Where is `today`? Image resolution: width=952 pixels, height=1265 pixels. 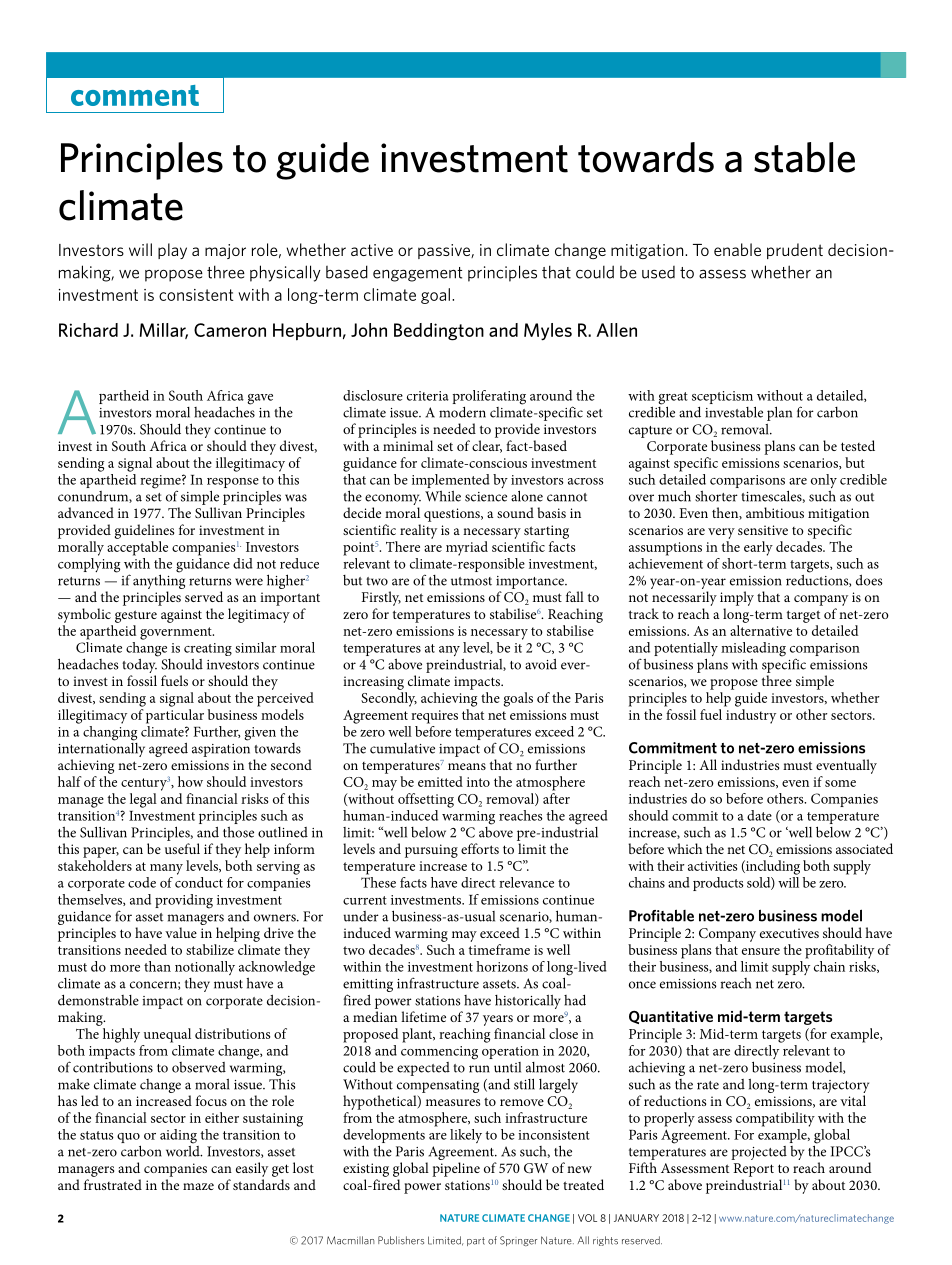
today is located at coordinates (140, 666).
